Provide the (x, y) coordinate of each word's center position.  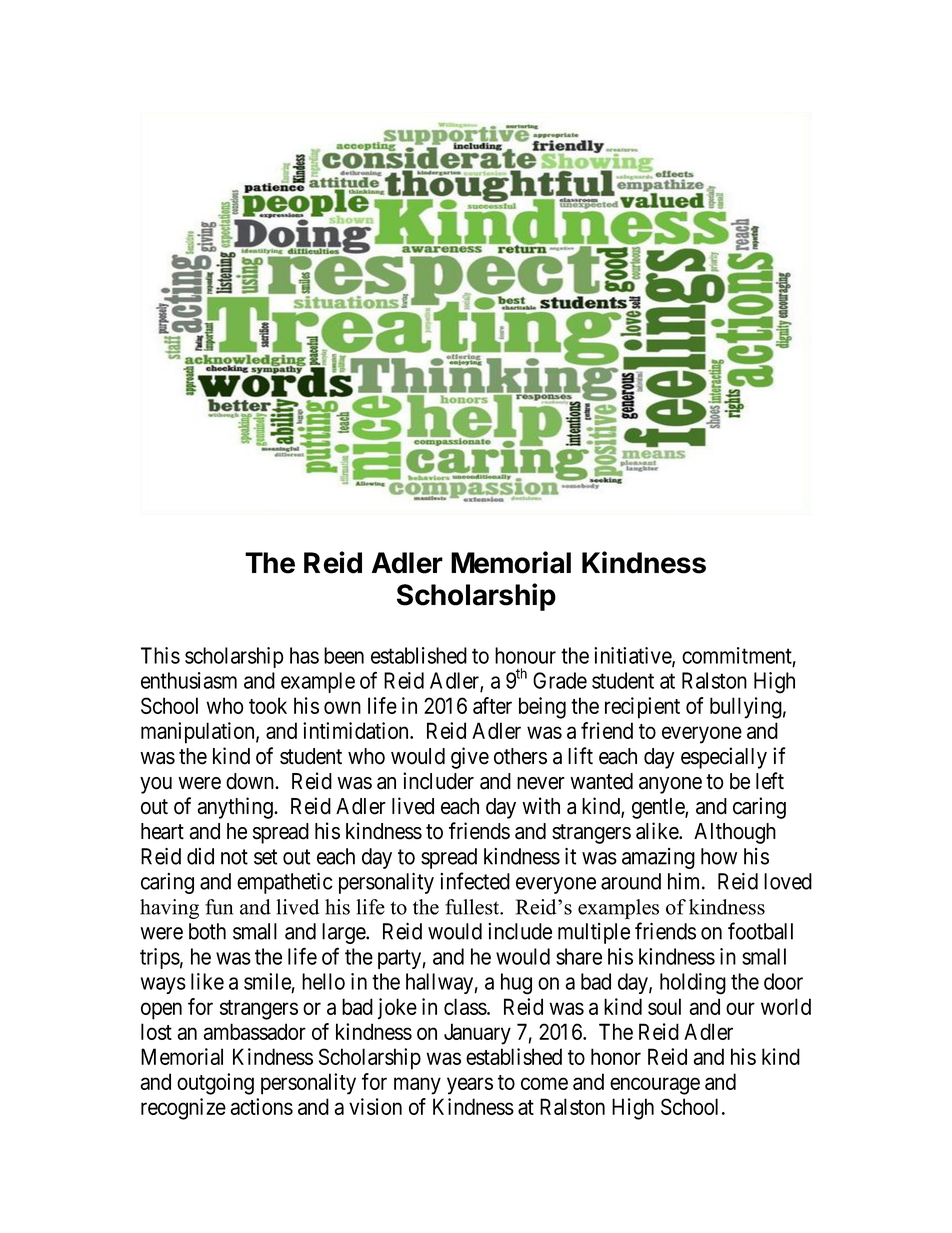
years (470, 1086)
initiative (633, 656)
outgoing (215, 1084)
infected (475, 881)
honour (525, 655)
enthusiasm (189, 680)
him (685, 881)
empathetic (285, 883)
